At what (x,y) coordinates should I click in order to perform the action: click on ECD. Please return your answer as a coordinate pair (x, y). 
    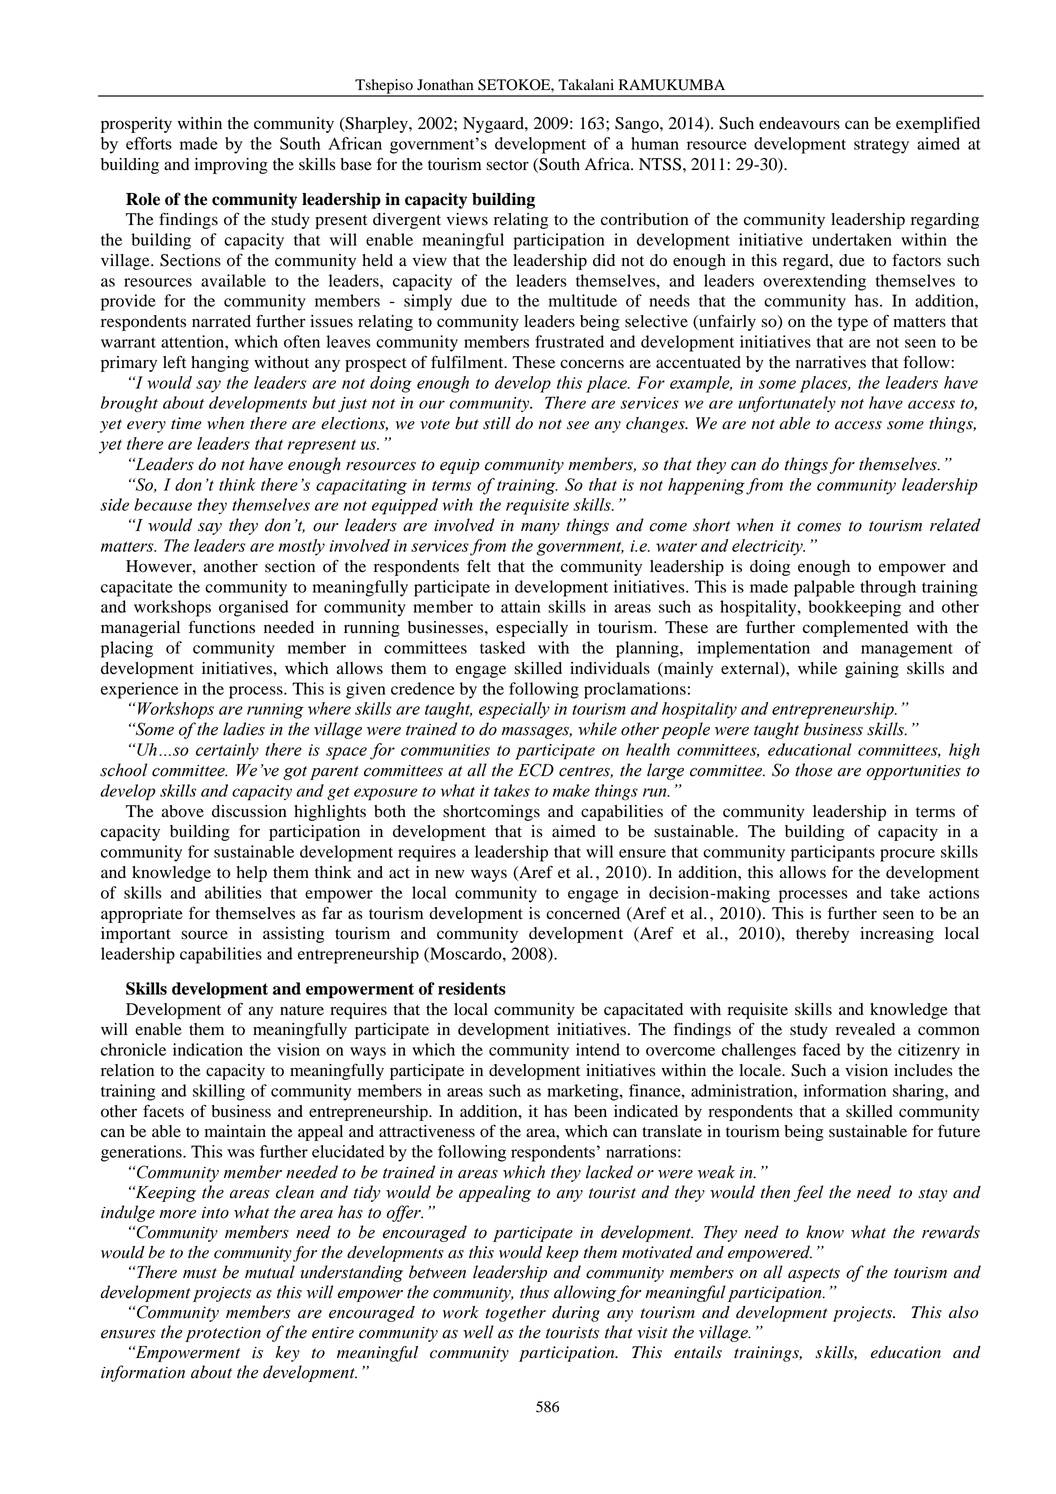
    Looking at the image, I should click on (536, 770).
